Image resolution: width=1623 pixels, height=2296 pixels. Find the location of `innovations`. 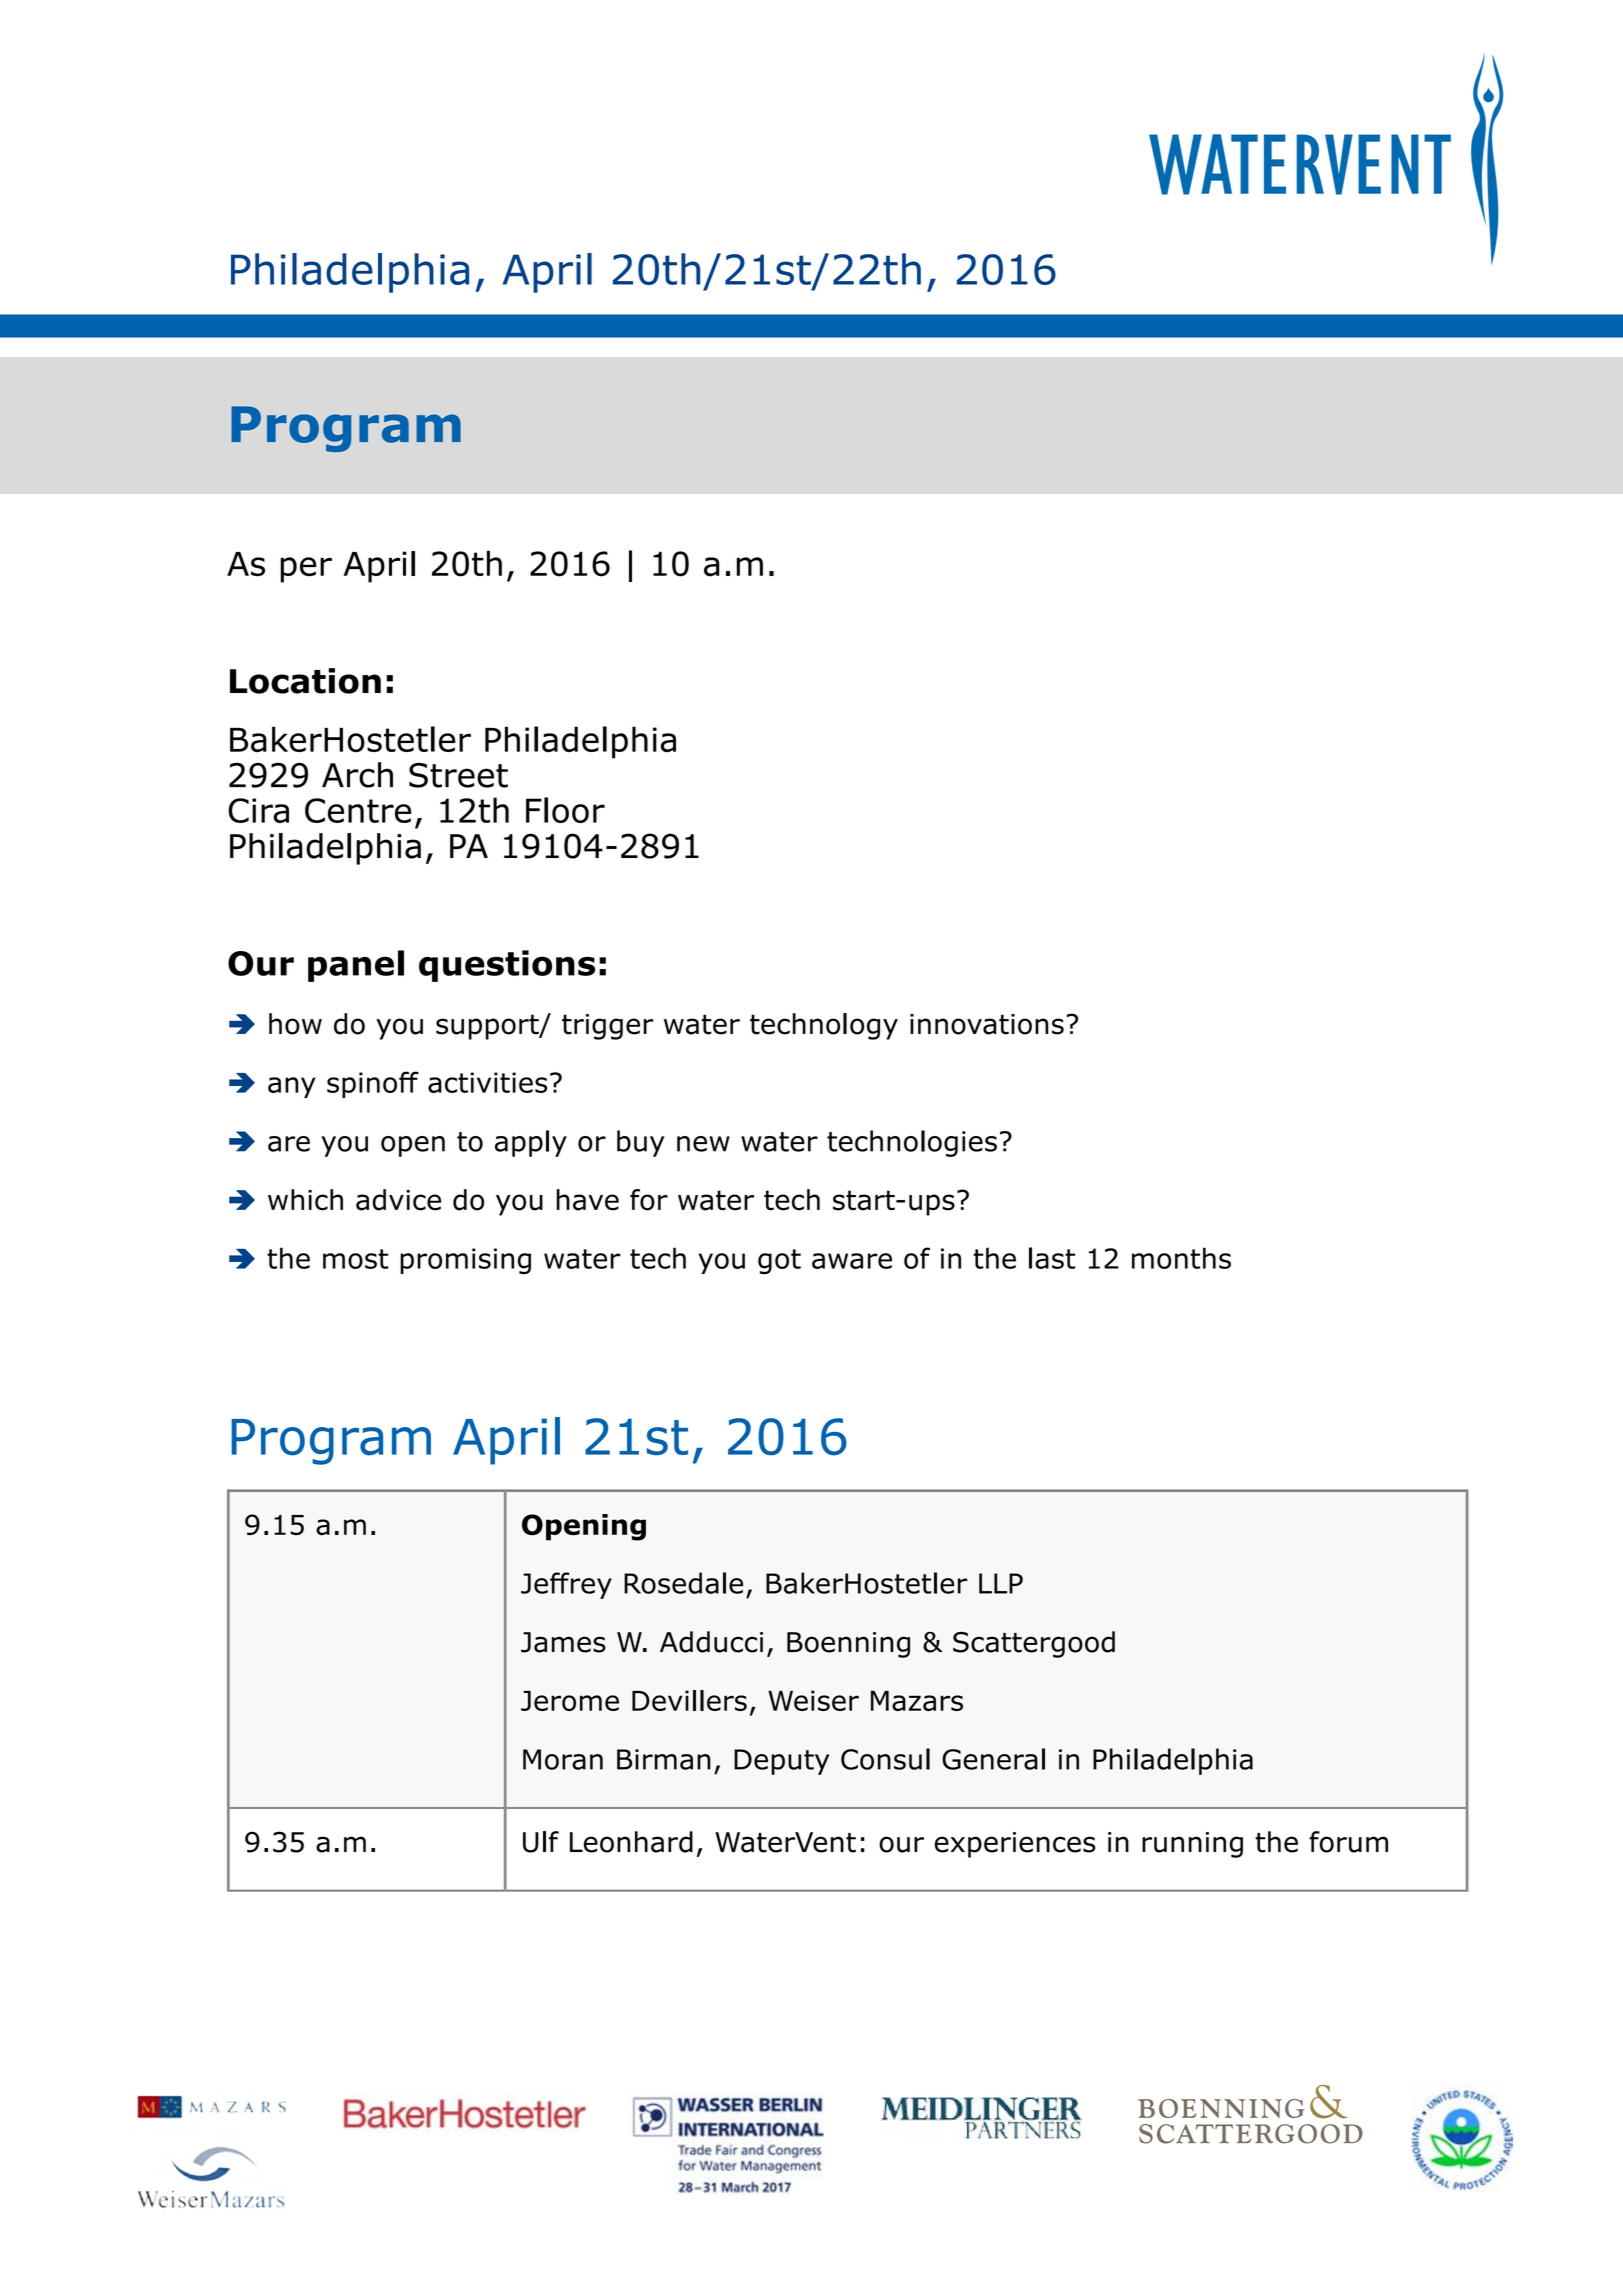

innovations is located at coordinates (987, 1024).
